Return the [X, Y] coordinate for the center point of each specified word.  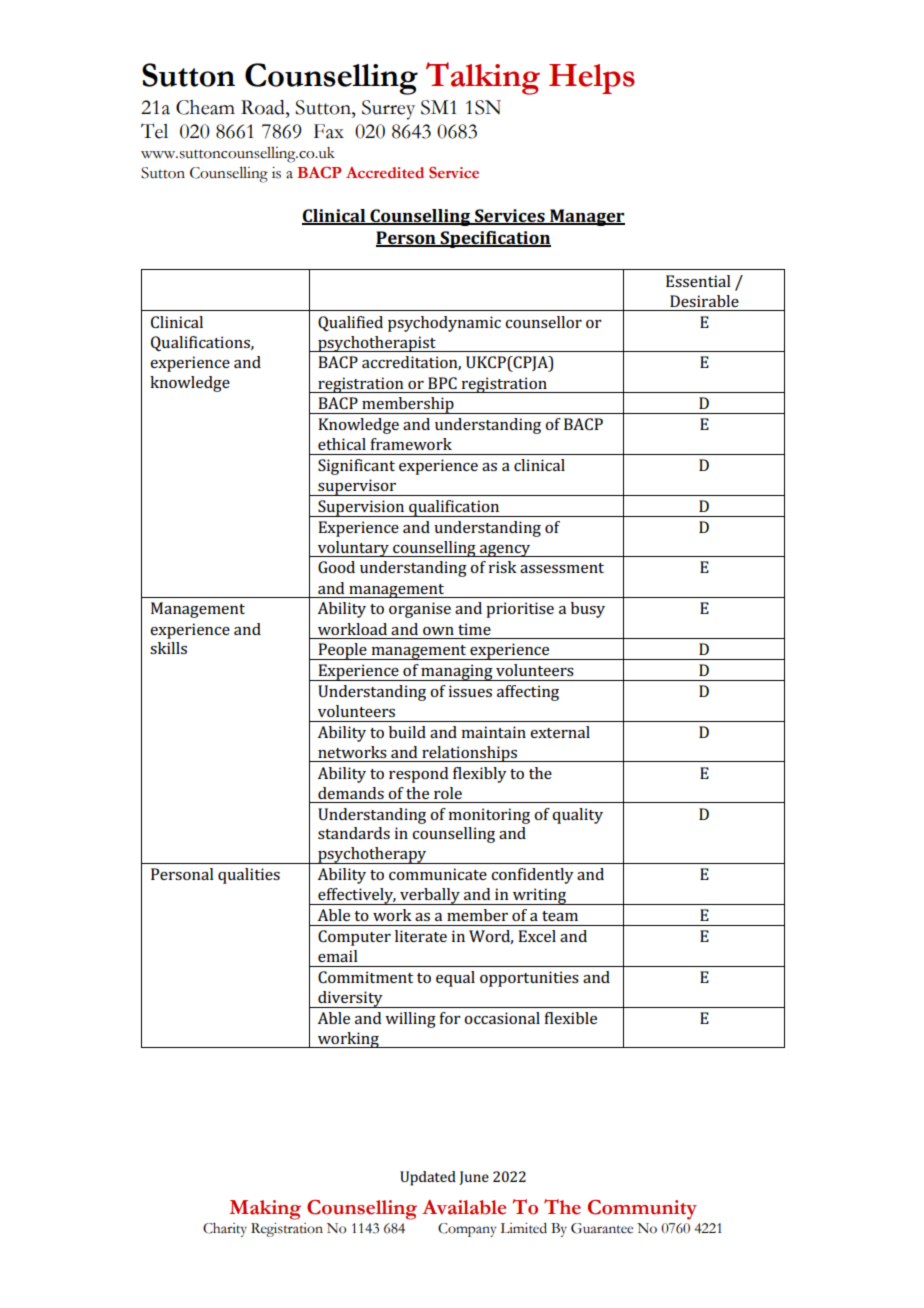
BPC [442, 383]
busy [588, 610]
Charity [225, 1230]
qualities [249, 876]
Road [264, 107]
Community [642, 1210]
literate [421, 936]
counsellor [543, 322]
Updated [428, 1178]
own [438, 631]
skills [168, 648]
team [560, 916]
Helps [592, 79]
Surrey [388, 110]
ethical [342, 444]
